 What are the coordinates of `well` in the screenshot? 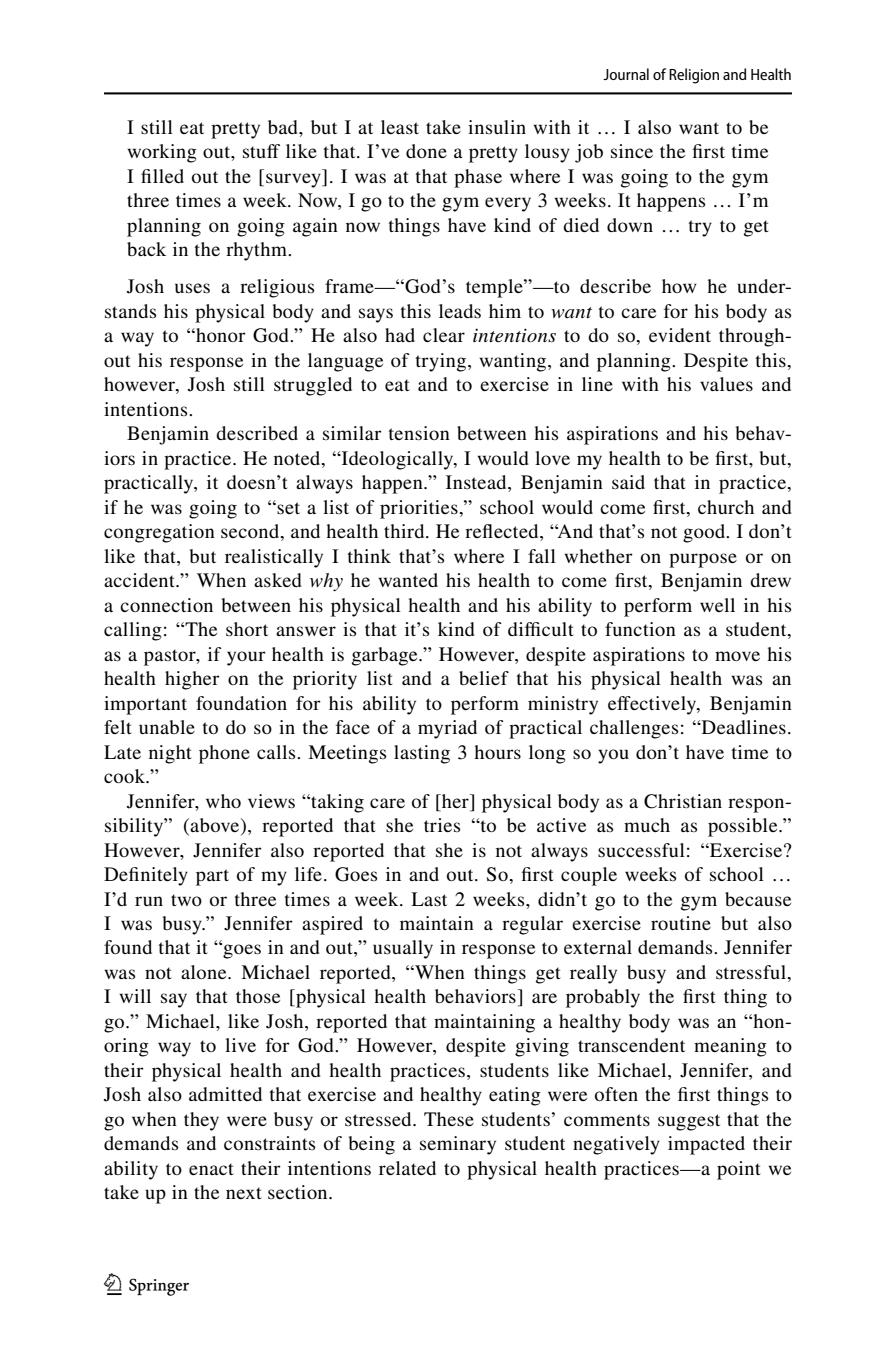 It's located at (717, 605).
